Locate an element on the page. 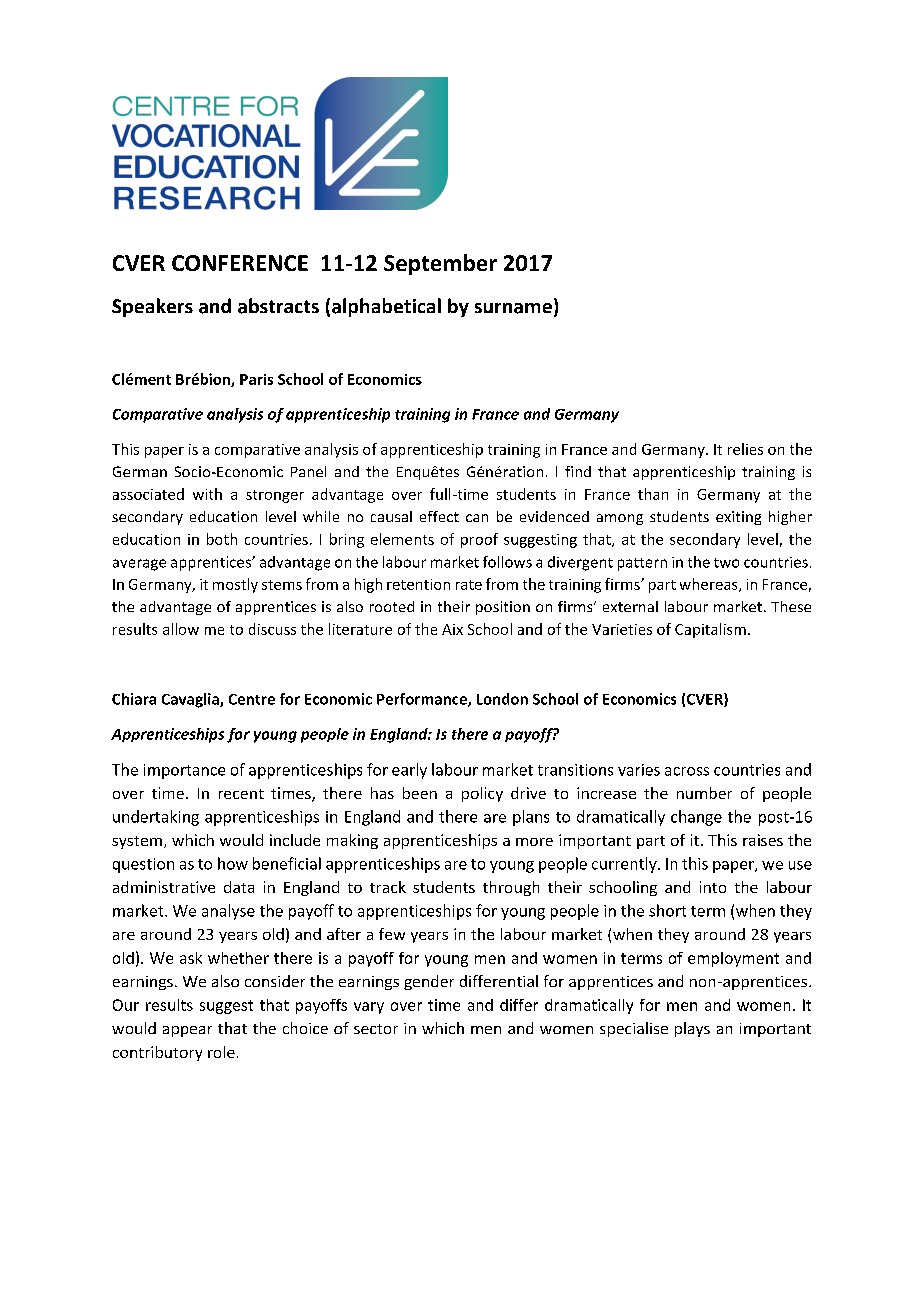 The width and height of the document is (924, 1308). CONFERENCE is located at coordinates (240, 263).
